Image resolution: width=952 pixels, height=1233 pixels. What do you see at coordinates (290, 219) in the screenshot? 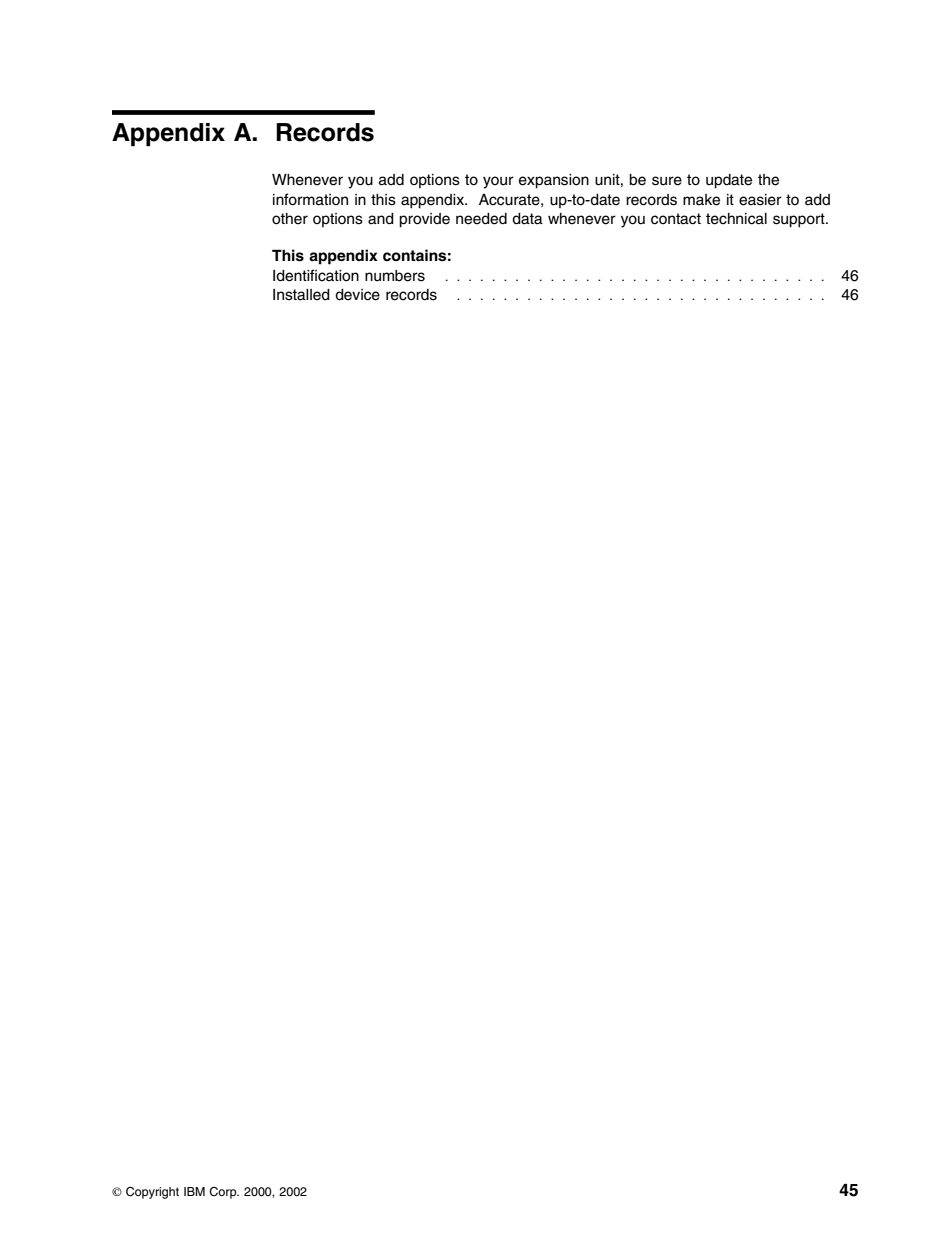
I see `other` at bounding box center [290, 219].
